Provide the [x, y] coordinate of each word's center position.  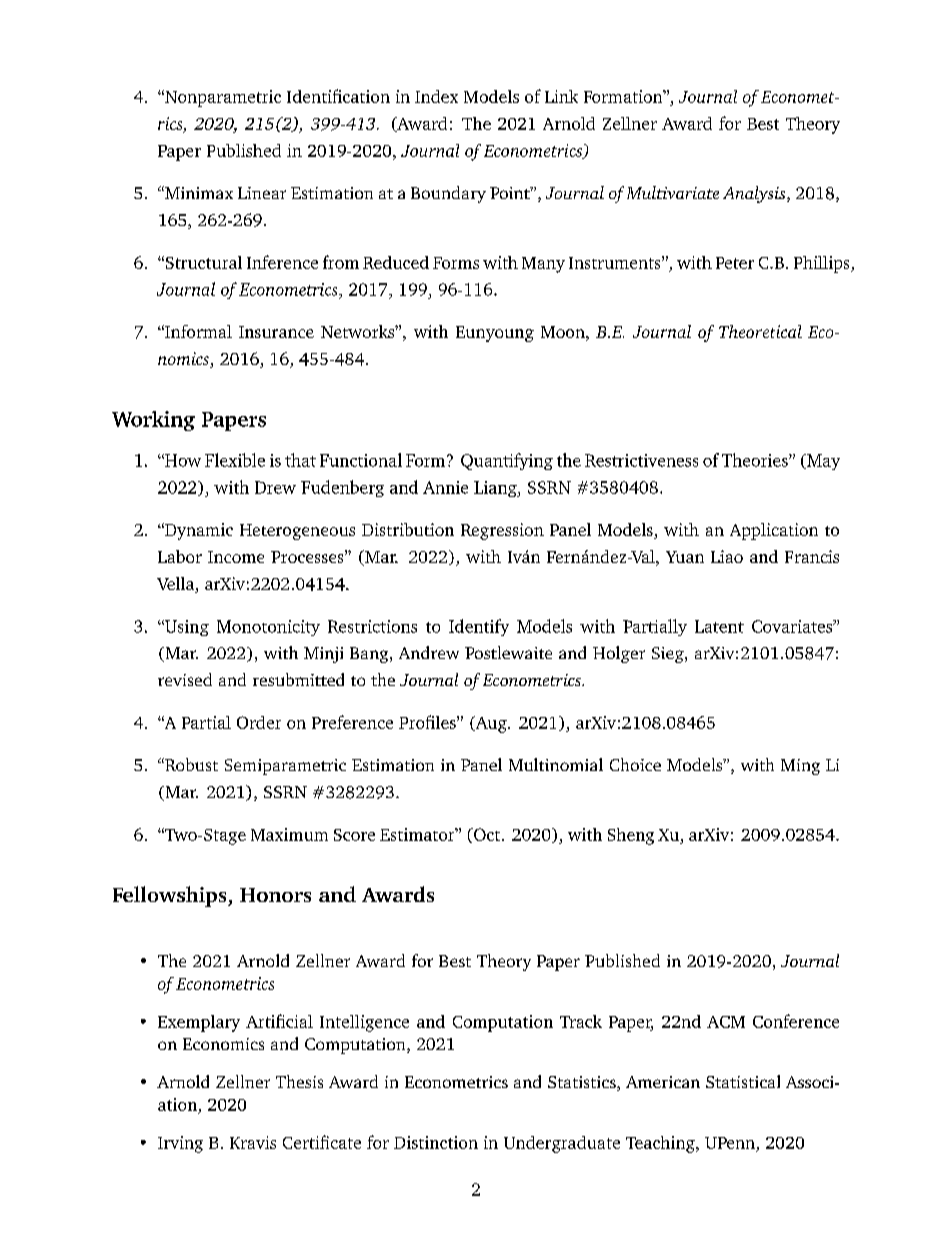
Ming [800, 767]
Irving [180, 1144]
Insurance [276, 332]
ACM [726, 1022]
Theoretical [760, 331]
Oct [486, 834]
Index [436, 96]
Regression [502, 531]
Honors [275, 895]
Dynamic [198, 531]
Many [543, 265]
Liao [727, 556]
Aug [491, 724]
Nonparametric [222, 98]
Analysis [755, 194]
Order [259, 722]
